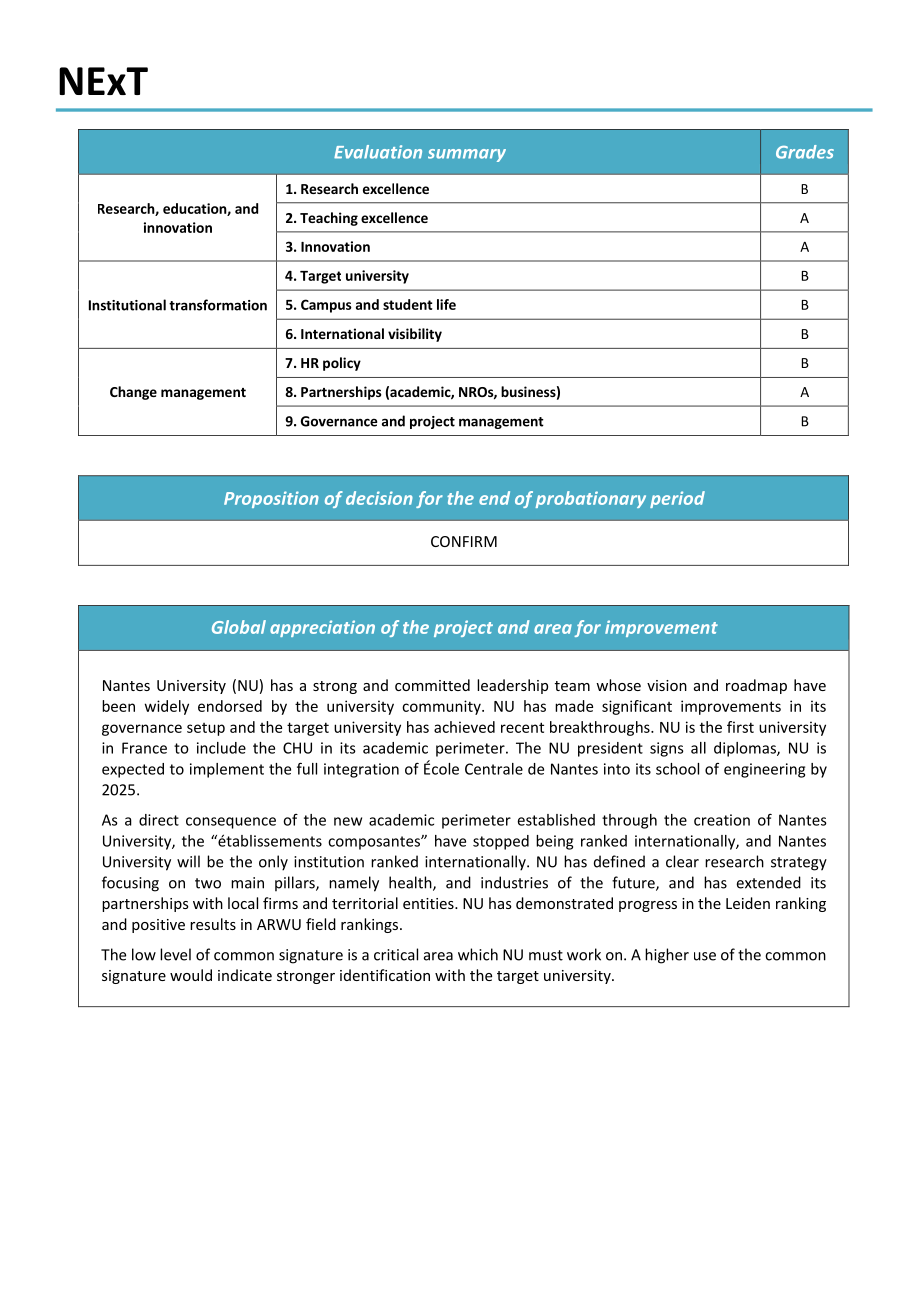  What do you see at coordinates (329, 219) in the screenshot?
I see `Teaching` at bounding box center [329, 219].
